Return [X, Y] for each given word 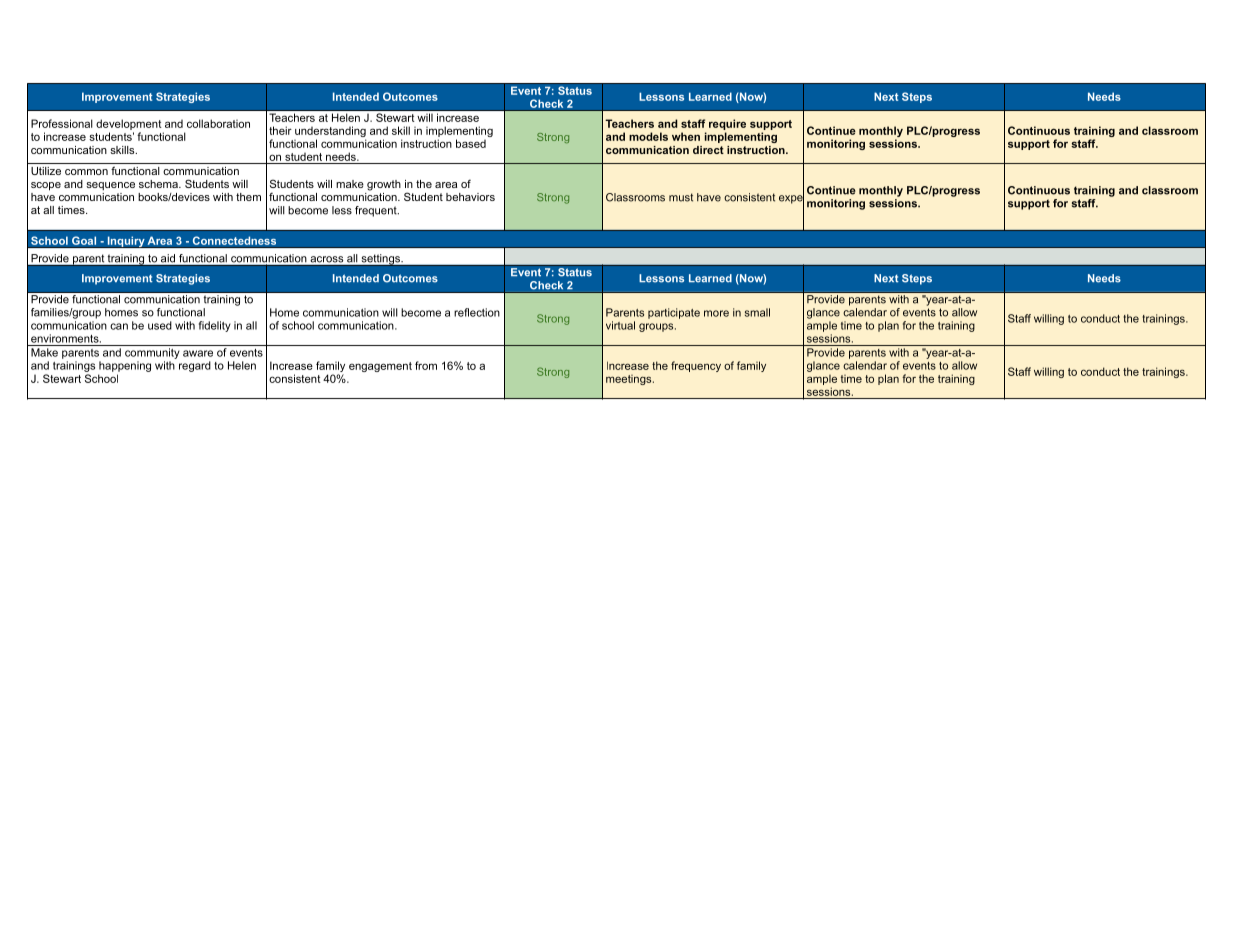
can [119, 326]
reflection [477, 312]
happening [125, 366]
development [129, 126]
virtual [620, 325]
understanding [330, 133]
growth [384, 185]
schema [159, 184]
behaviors [470, 197]
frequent [377, 211]
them [248, 197]
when [686, 136]
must [681, 197]
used [160, 325]
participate [674, 313]
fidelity [215, 326]
